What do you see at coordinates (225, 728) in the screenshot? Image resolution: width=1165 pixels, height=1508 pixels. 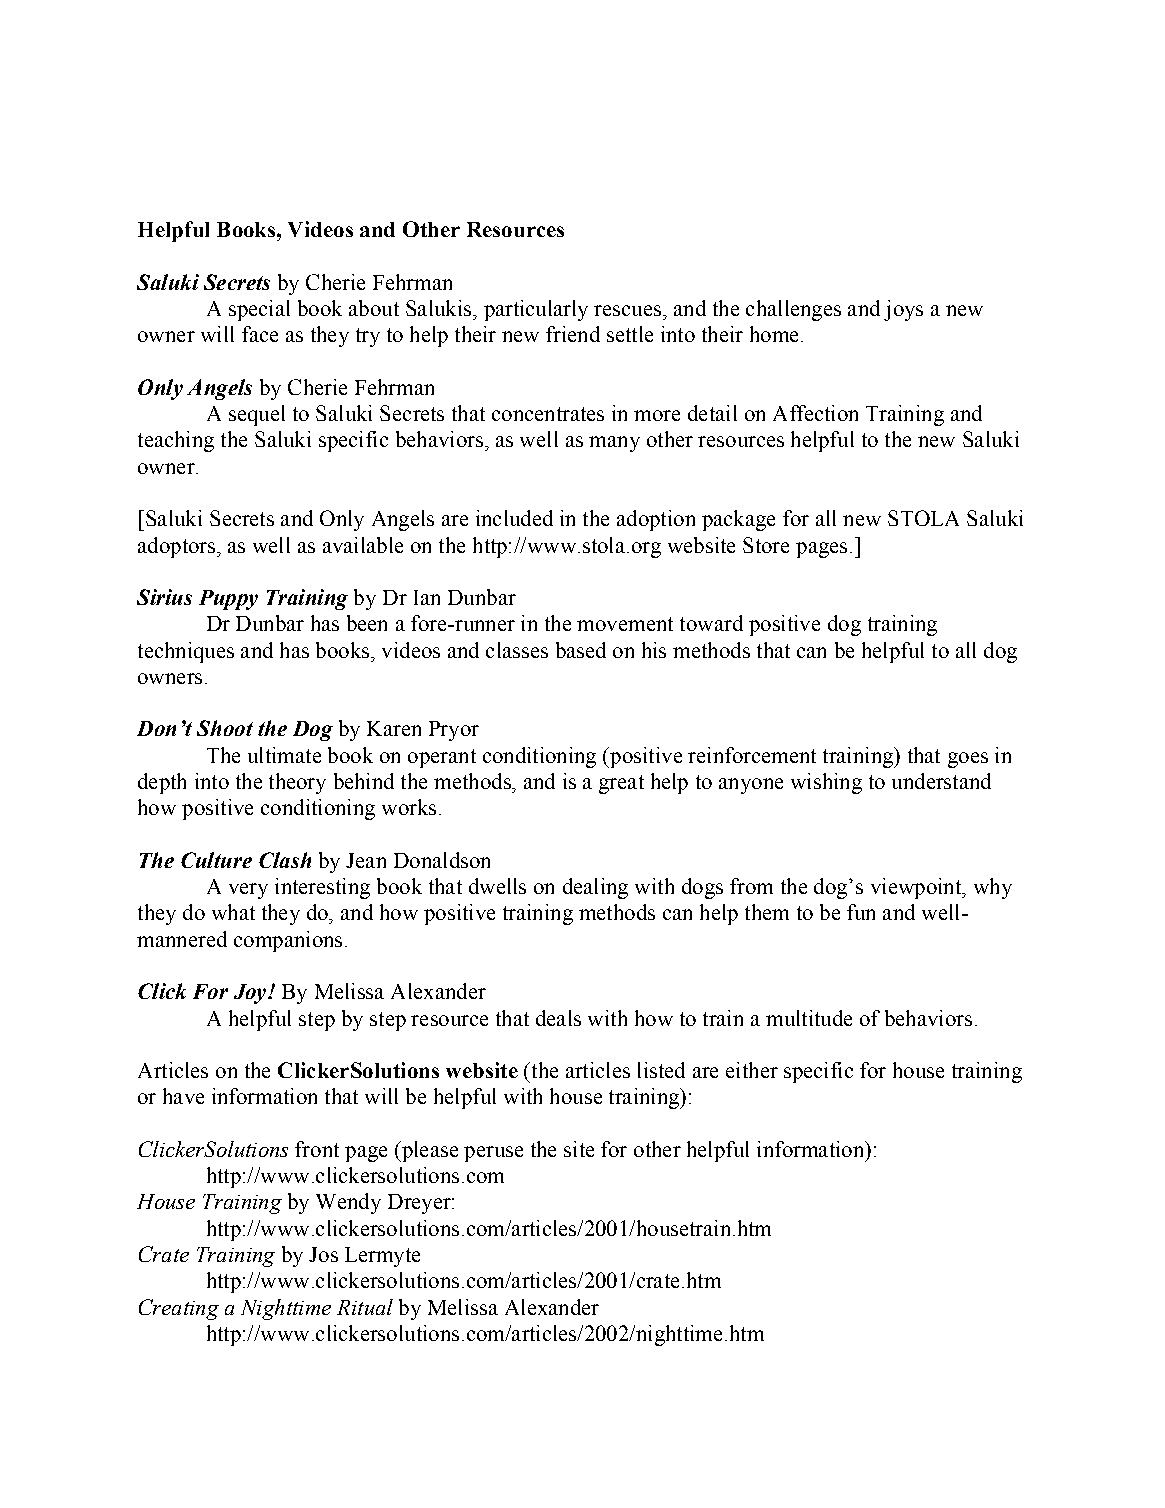 I see `Shoot` at bounding box center [225, 728].
